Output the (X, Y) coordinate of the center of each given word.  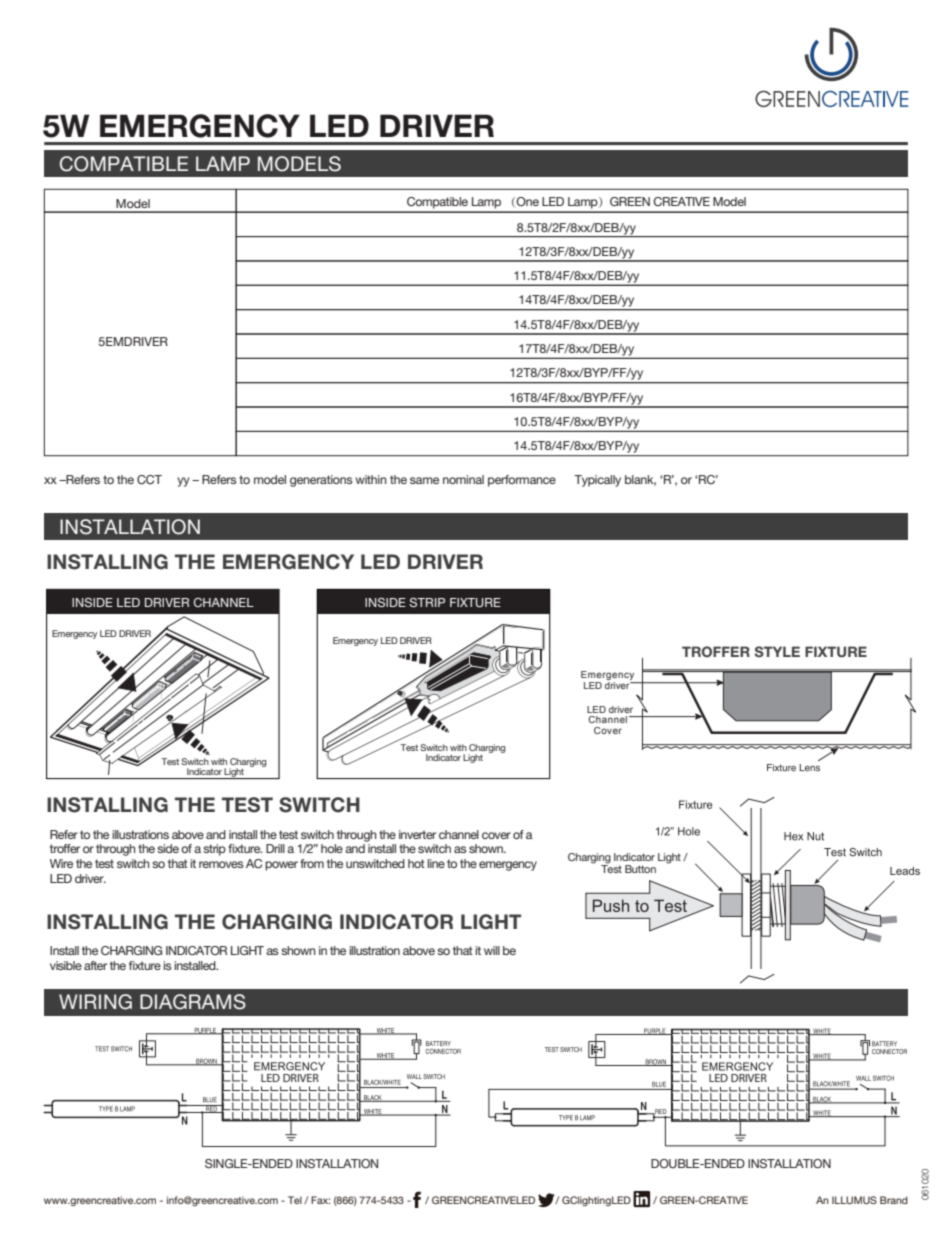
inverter (417, 834)
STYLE (777, 651)
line (436, 863)
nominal (463, 479)
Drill (275, 848)
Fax (320, 1200)
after (95, 965)
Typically (597, 481)
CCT (149, 480)
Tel (295, 1200)
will (492, 950)
